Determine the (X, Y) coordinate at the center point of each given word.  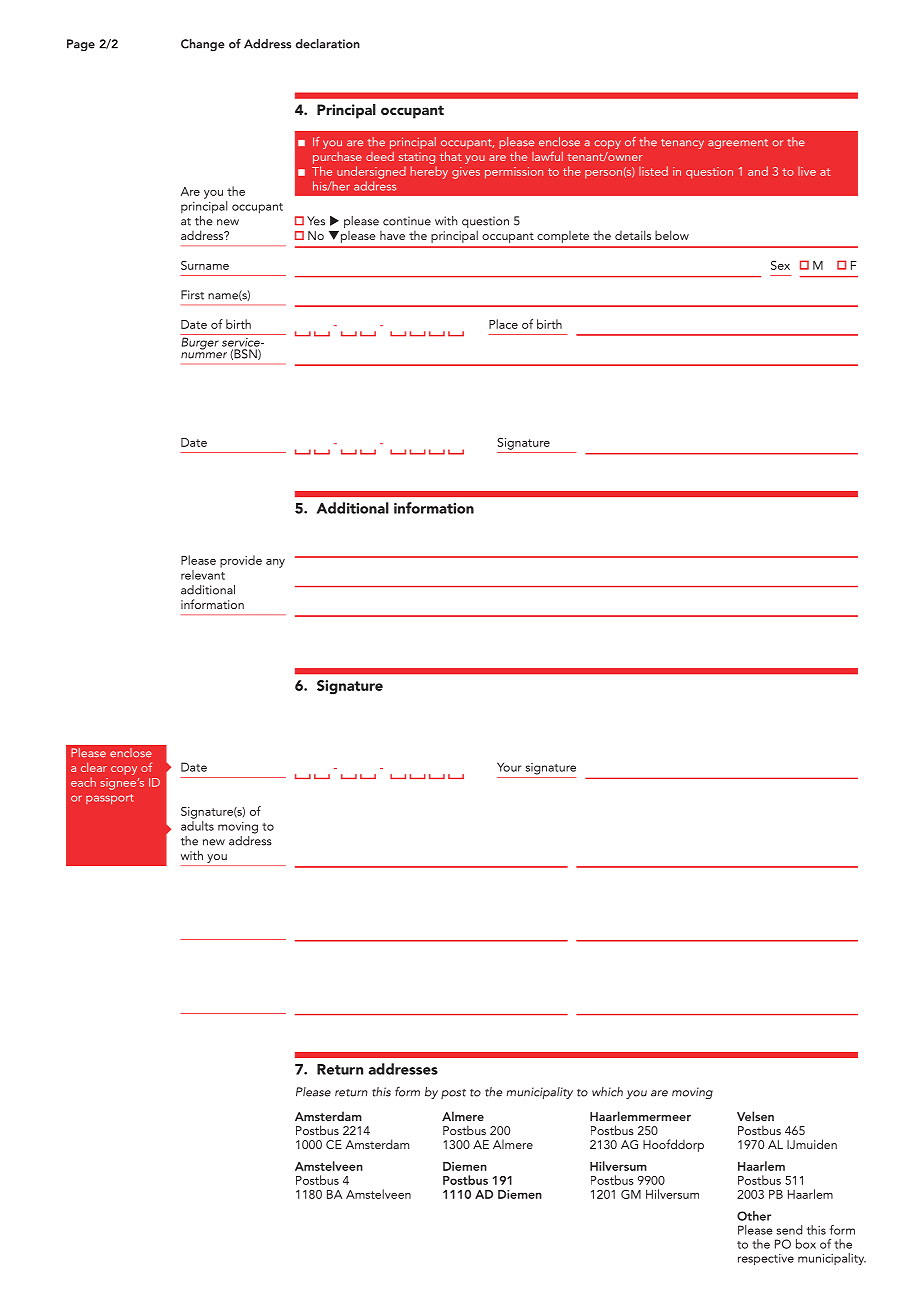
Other (754, 1216)
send (789, 1230)
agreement (738, 144)
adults (197, 826)
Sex (780, 265)
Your (509, 767)
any (275, 563)
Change (203, 45)
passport (109, 799)
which (607, 1092)
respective (766, 1259)
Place (503, 324)
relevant (203, 575)
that (450, 156)
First (192, 295)
